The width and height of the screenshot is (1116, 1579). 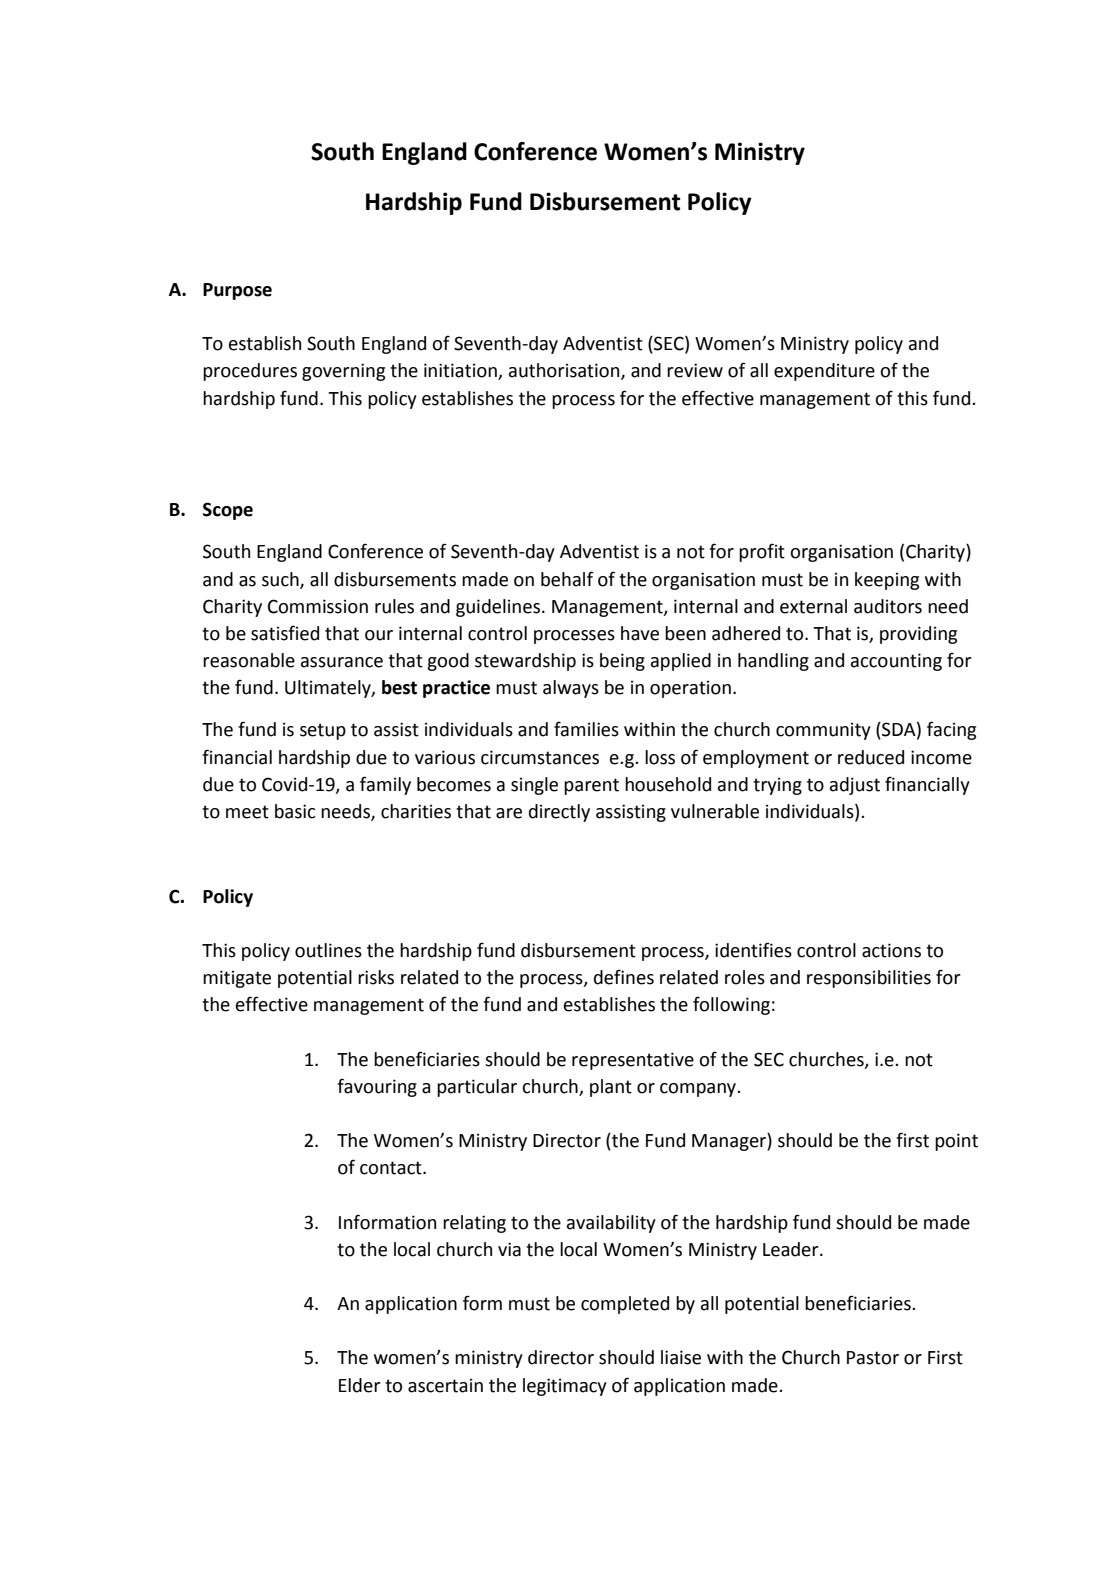 What do you see at coordinates (873, 1358) in the screenshot?
I see `Pastor` at bounding box center [873, 1358].
